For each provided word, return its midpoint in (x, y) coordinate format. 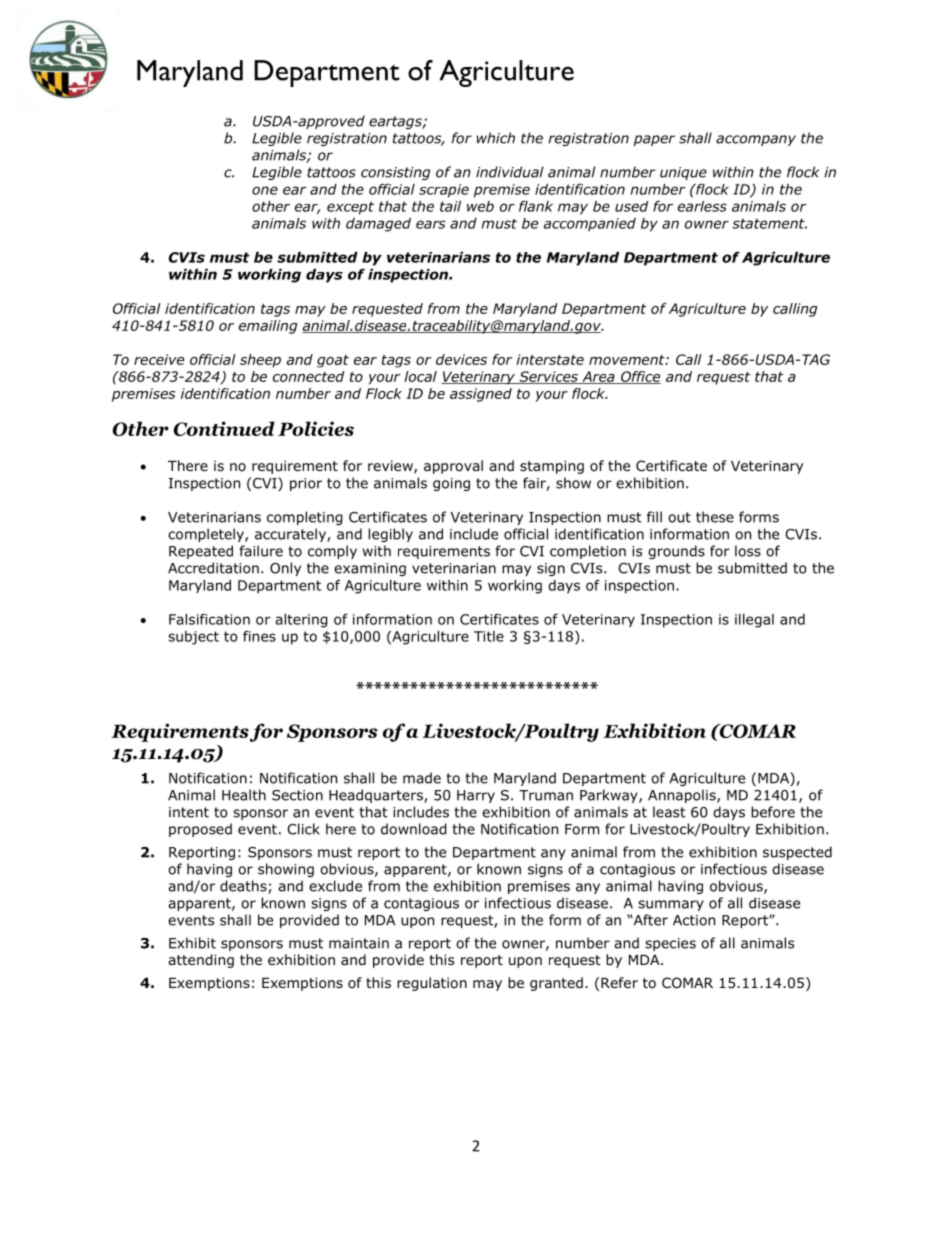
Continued (224, 428)
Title (489, 636)
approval (453, 467)
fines (259, 636)
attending (201, 961)
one (265, 190)
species (670, 944)
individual (509, 172)
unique (683, 173)
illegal (754, 621)
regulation (432, 984)
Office (640, 377)
